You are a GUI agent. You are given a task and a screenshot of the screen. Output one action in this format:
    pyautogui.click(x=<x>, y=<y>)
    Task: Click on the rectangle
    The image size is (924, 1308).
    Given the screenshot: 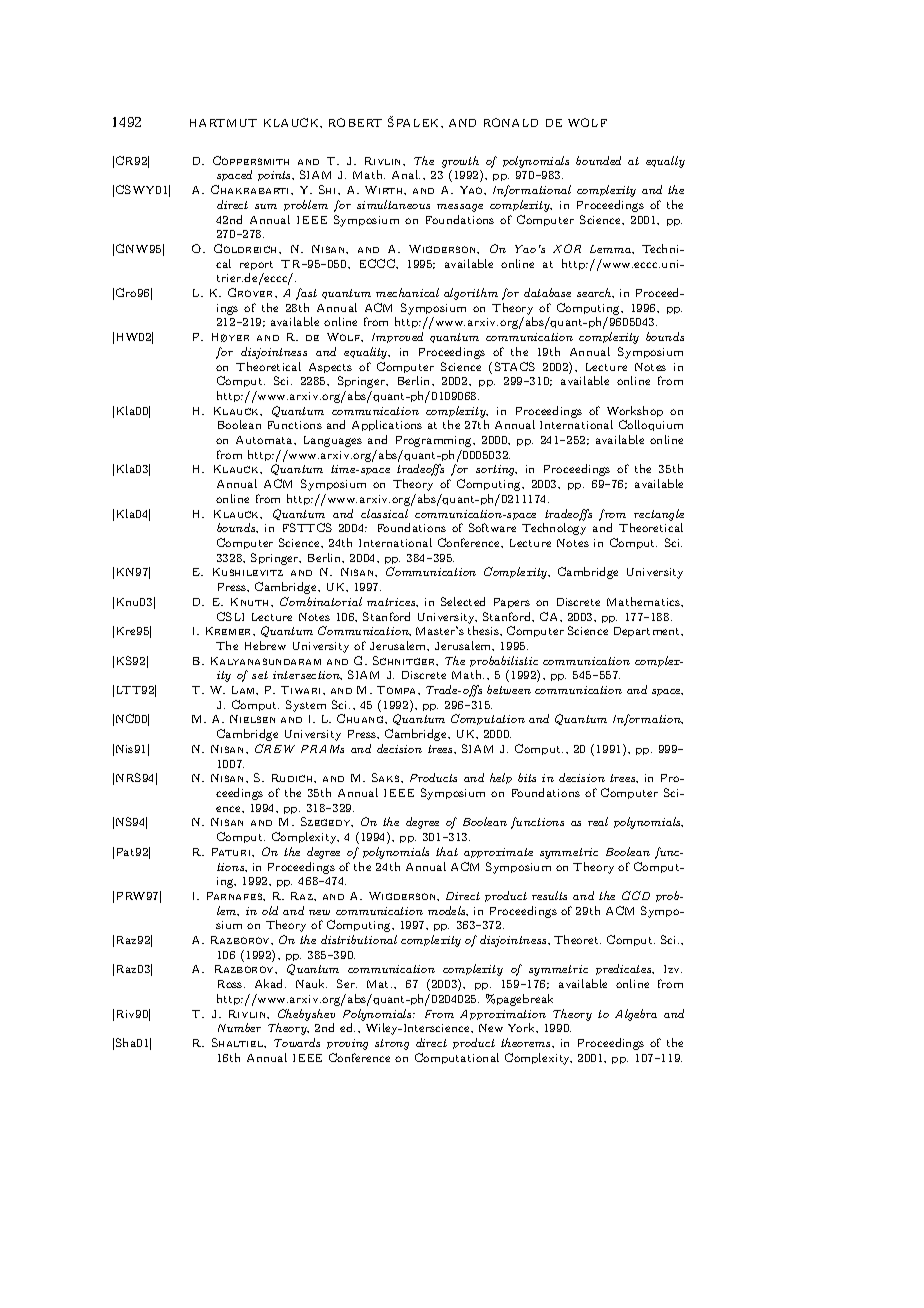 What is the action you would take?
    pyautogui.click(x=659, y=515)
